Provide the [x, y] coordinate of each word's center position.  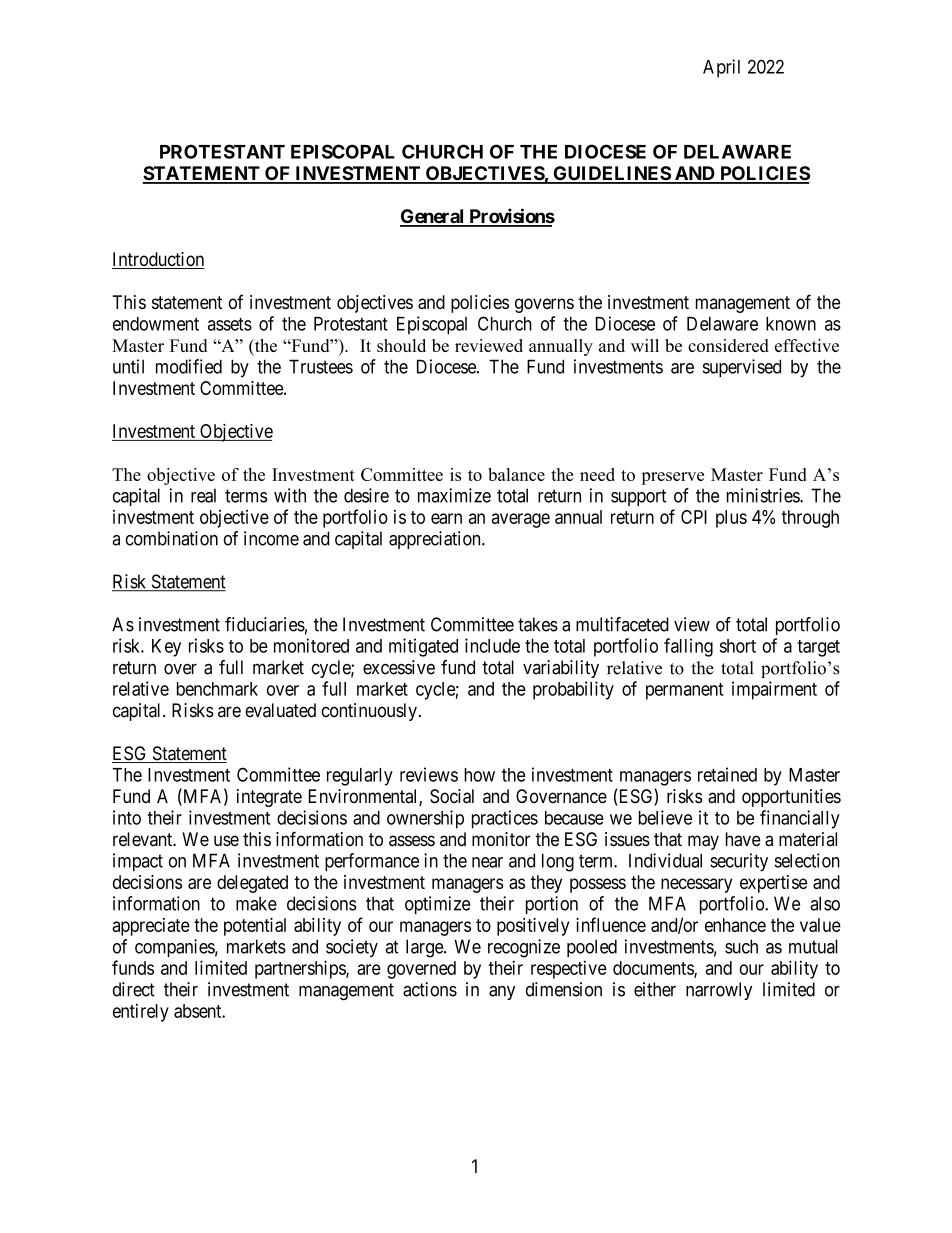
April [721, 68]
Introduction [158, 260]
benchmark [217, 689]
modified [189, 366]
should [401, 345]
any [502, 993]
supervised [742, 368]
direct [134, 989]
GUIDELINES [611, 174]
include [492, 645]
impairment [774, 690]
